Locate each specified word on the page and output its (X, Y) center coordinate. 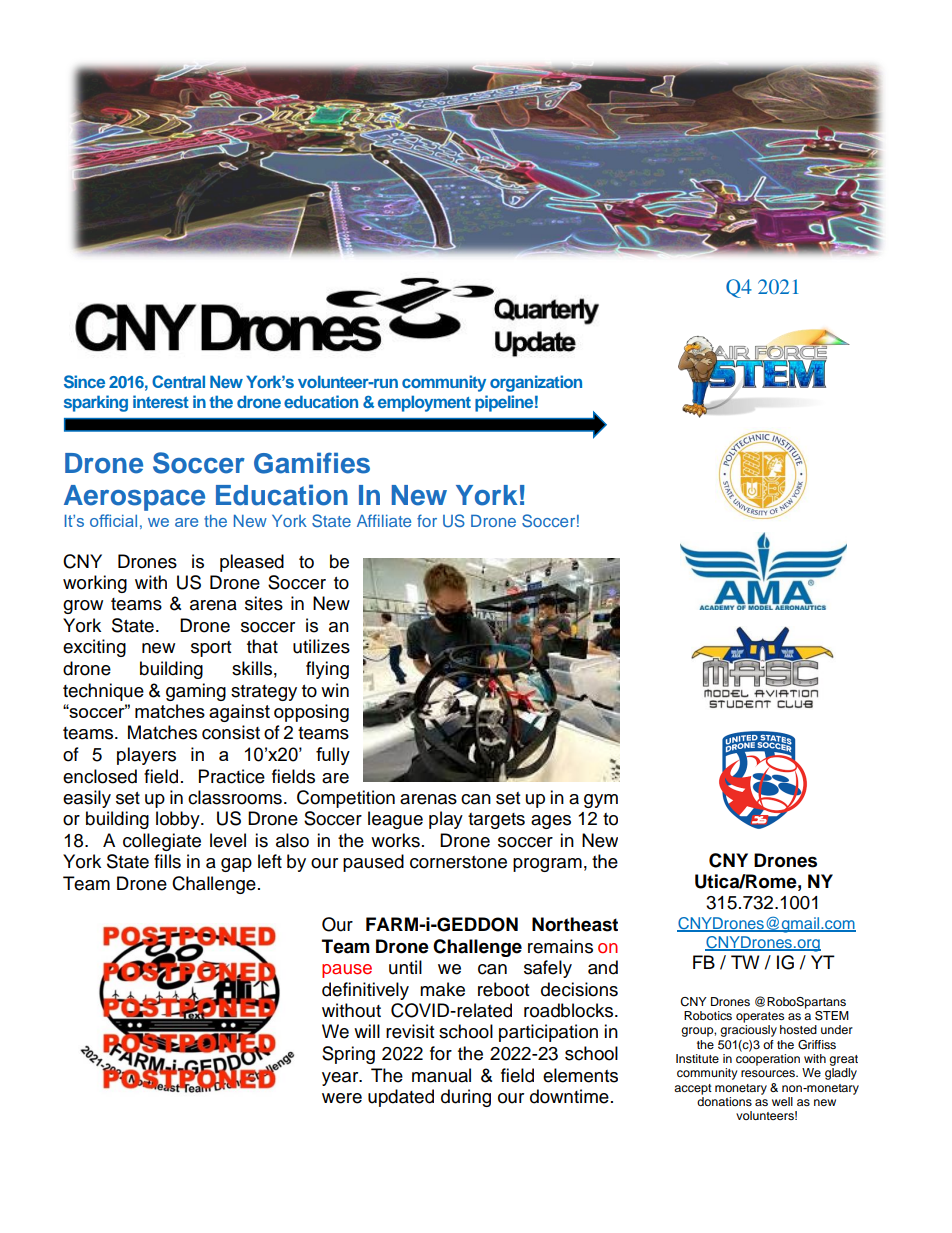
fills (167, 861)
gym (601, 801)
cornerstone (458, 862)
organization (536, 383)
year (341, 1079)
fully (333, 756)
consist (231, 732)
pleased (252, 563)
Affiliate (384, 520)
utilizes (321, 646)
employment (424, 403)
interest (161, 401)
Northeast (575, 924)
